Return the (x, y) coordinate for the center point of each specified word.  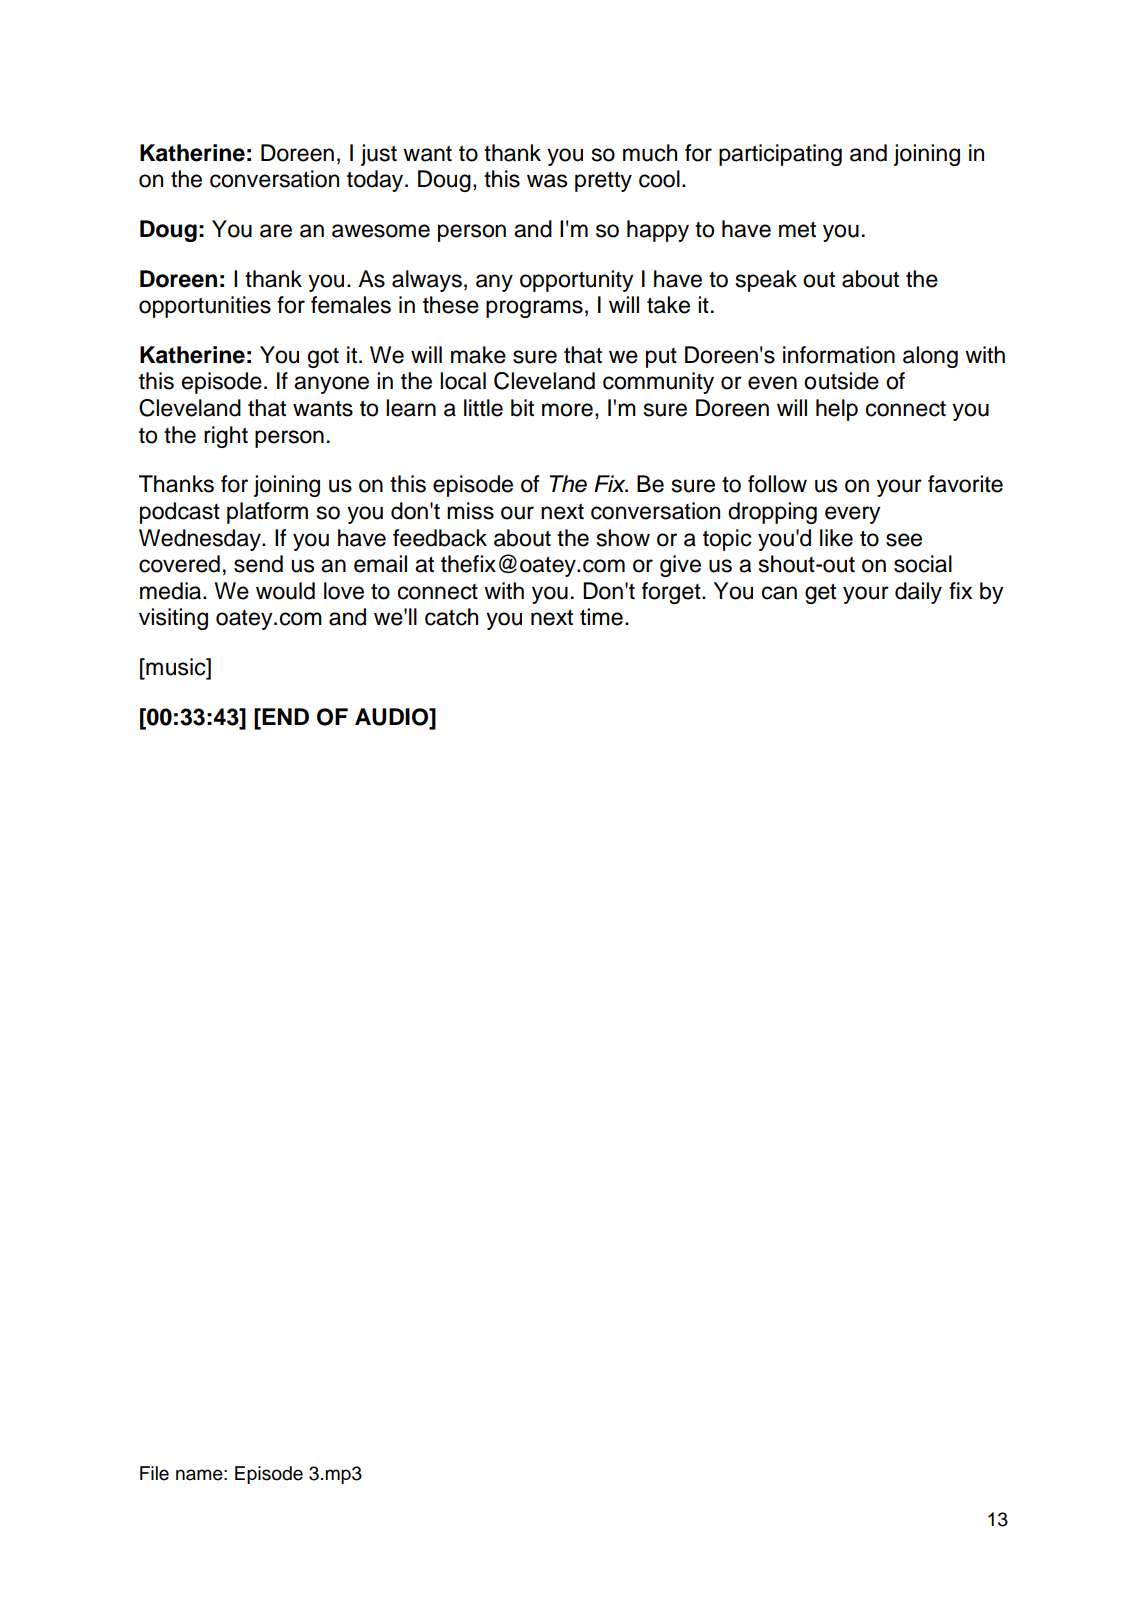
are (276, 231)
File (154, 1473)
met (797, 230)
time (601, 617)
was (547, 181)
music (176, 667)
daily (918, 593)
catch (451, 617)
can (779, 593)
